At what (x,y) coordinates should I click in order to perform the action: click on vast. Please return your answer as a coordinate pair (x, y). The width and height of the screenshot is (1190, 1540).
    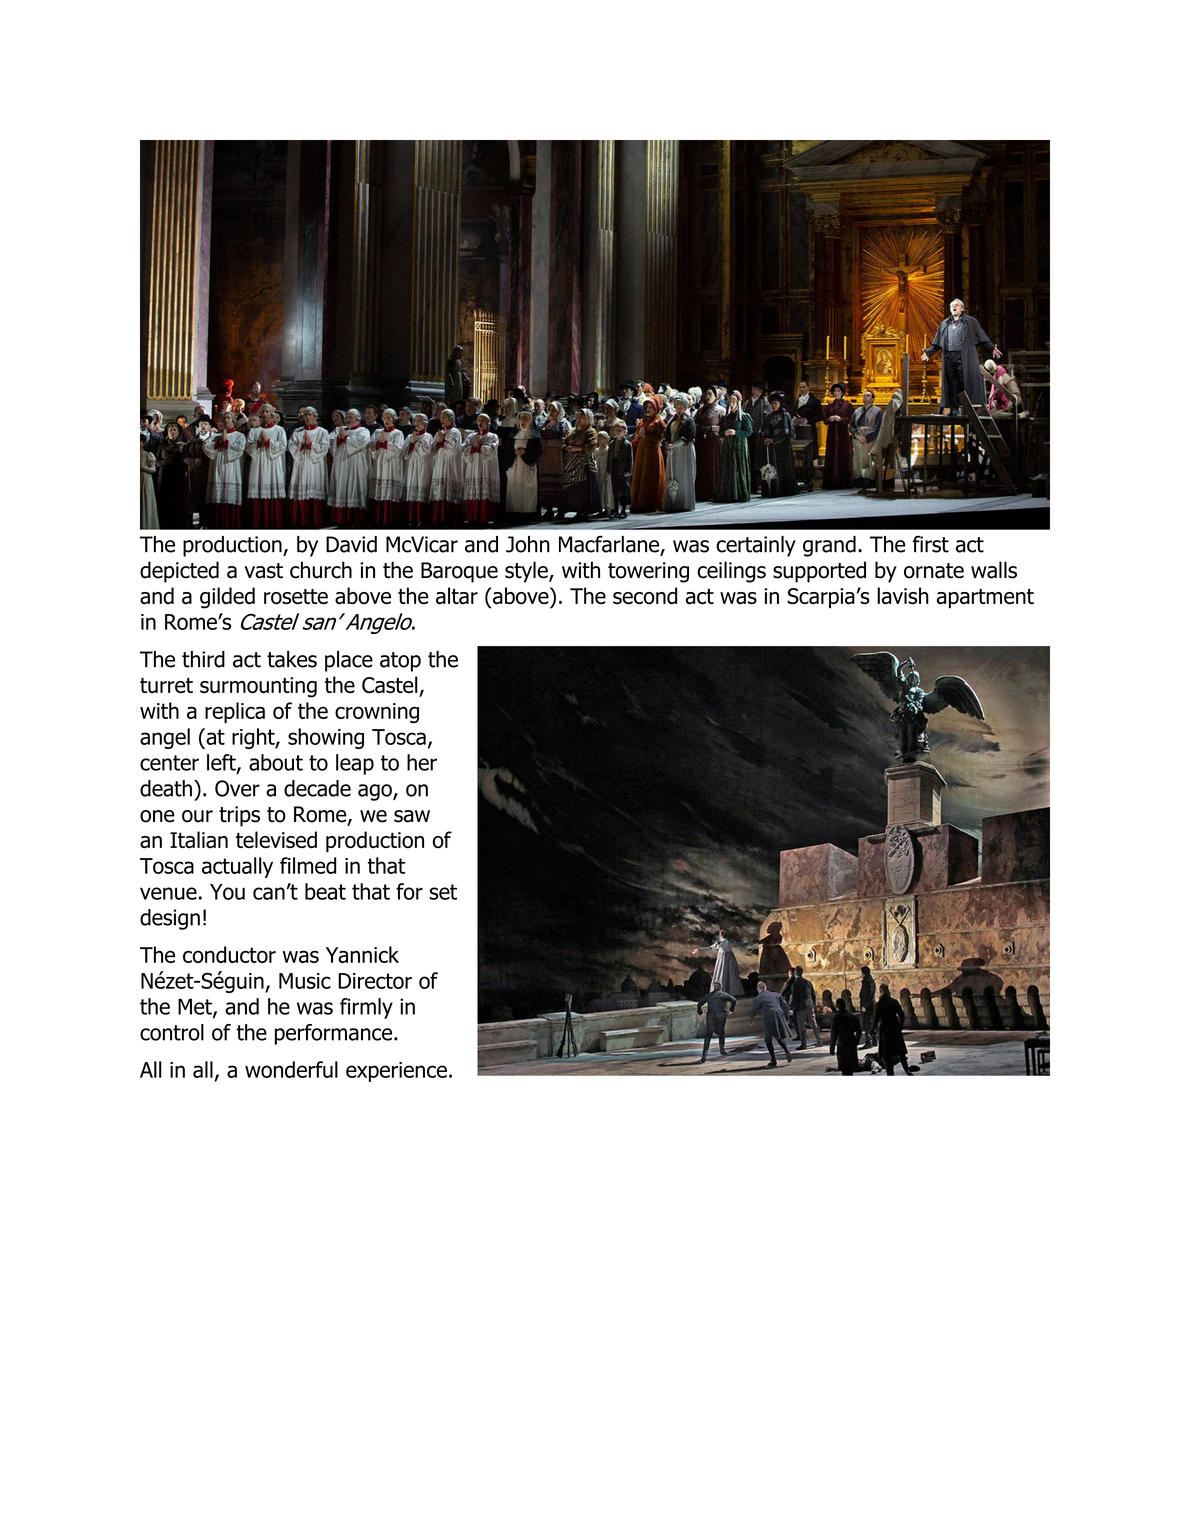
    Looking at the image, I should click on (263, 571).
